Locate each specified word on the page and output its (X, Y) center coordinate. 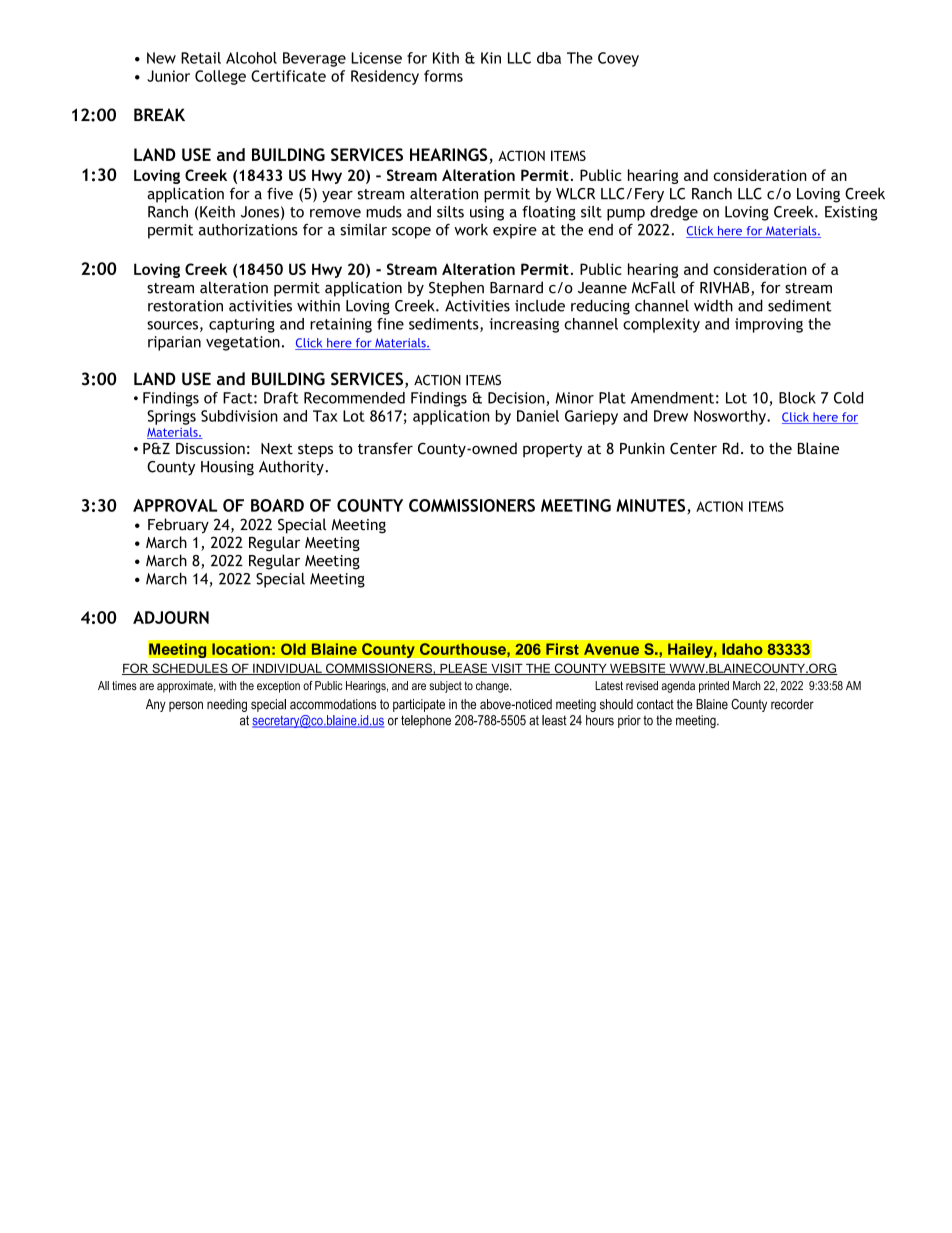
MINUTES (650, 505)
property (552, 451)
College (220, 77)
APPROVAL (175, 505)
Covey (618, 59)
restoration (185, 306)
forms (443, 76)
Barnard (516, 287)
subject (445, 687)
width (713, 306)
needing (227, 705)
